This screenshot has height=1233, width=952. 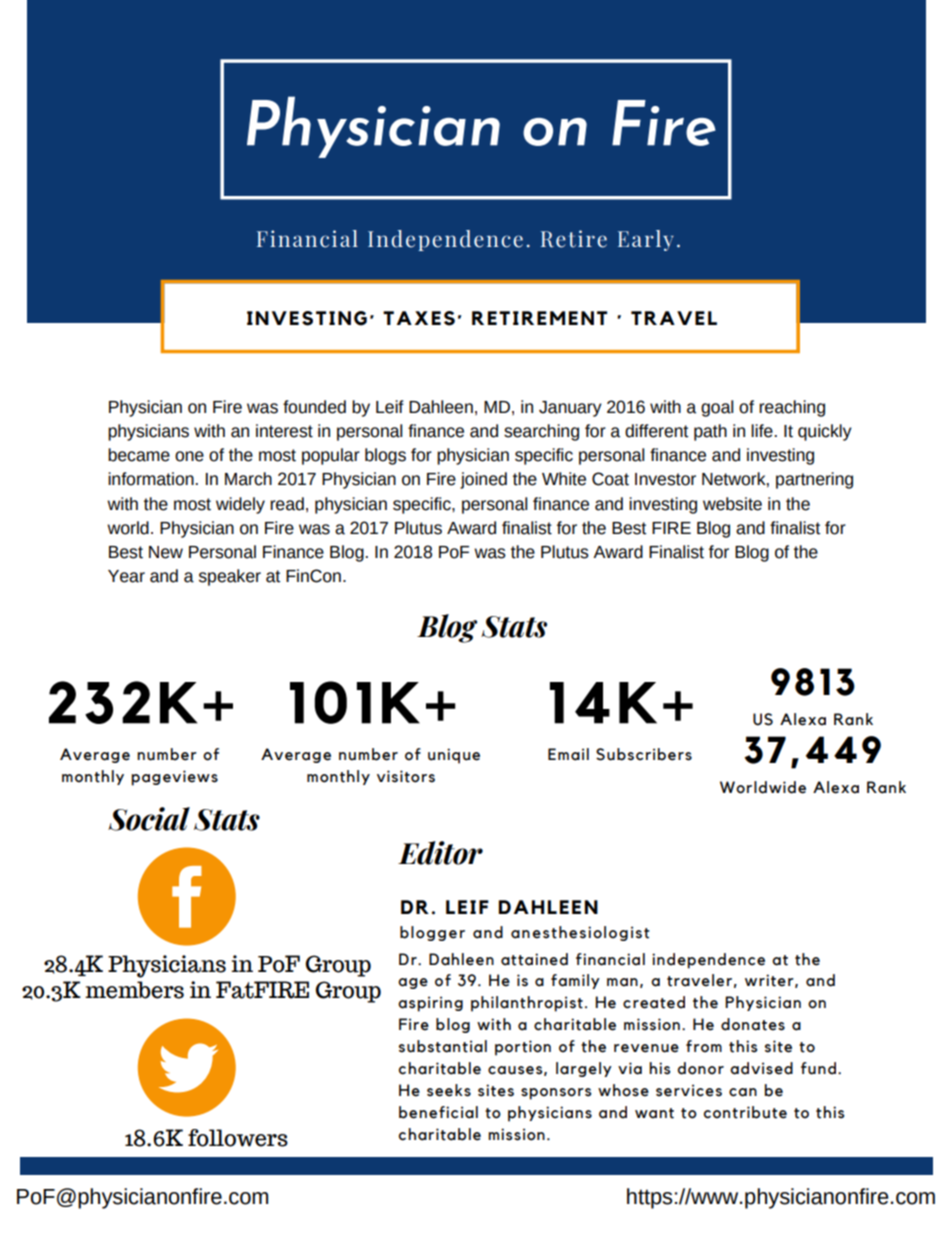 I want to click on followers, so click(x=238, y=1138).
